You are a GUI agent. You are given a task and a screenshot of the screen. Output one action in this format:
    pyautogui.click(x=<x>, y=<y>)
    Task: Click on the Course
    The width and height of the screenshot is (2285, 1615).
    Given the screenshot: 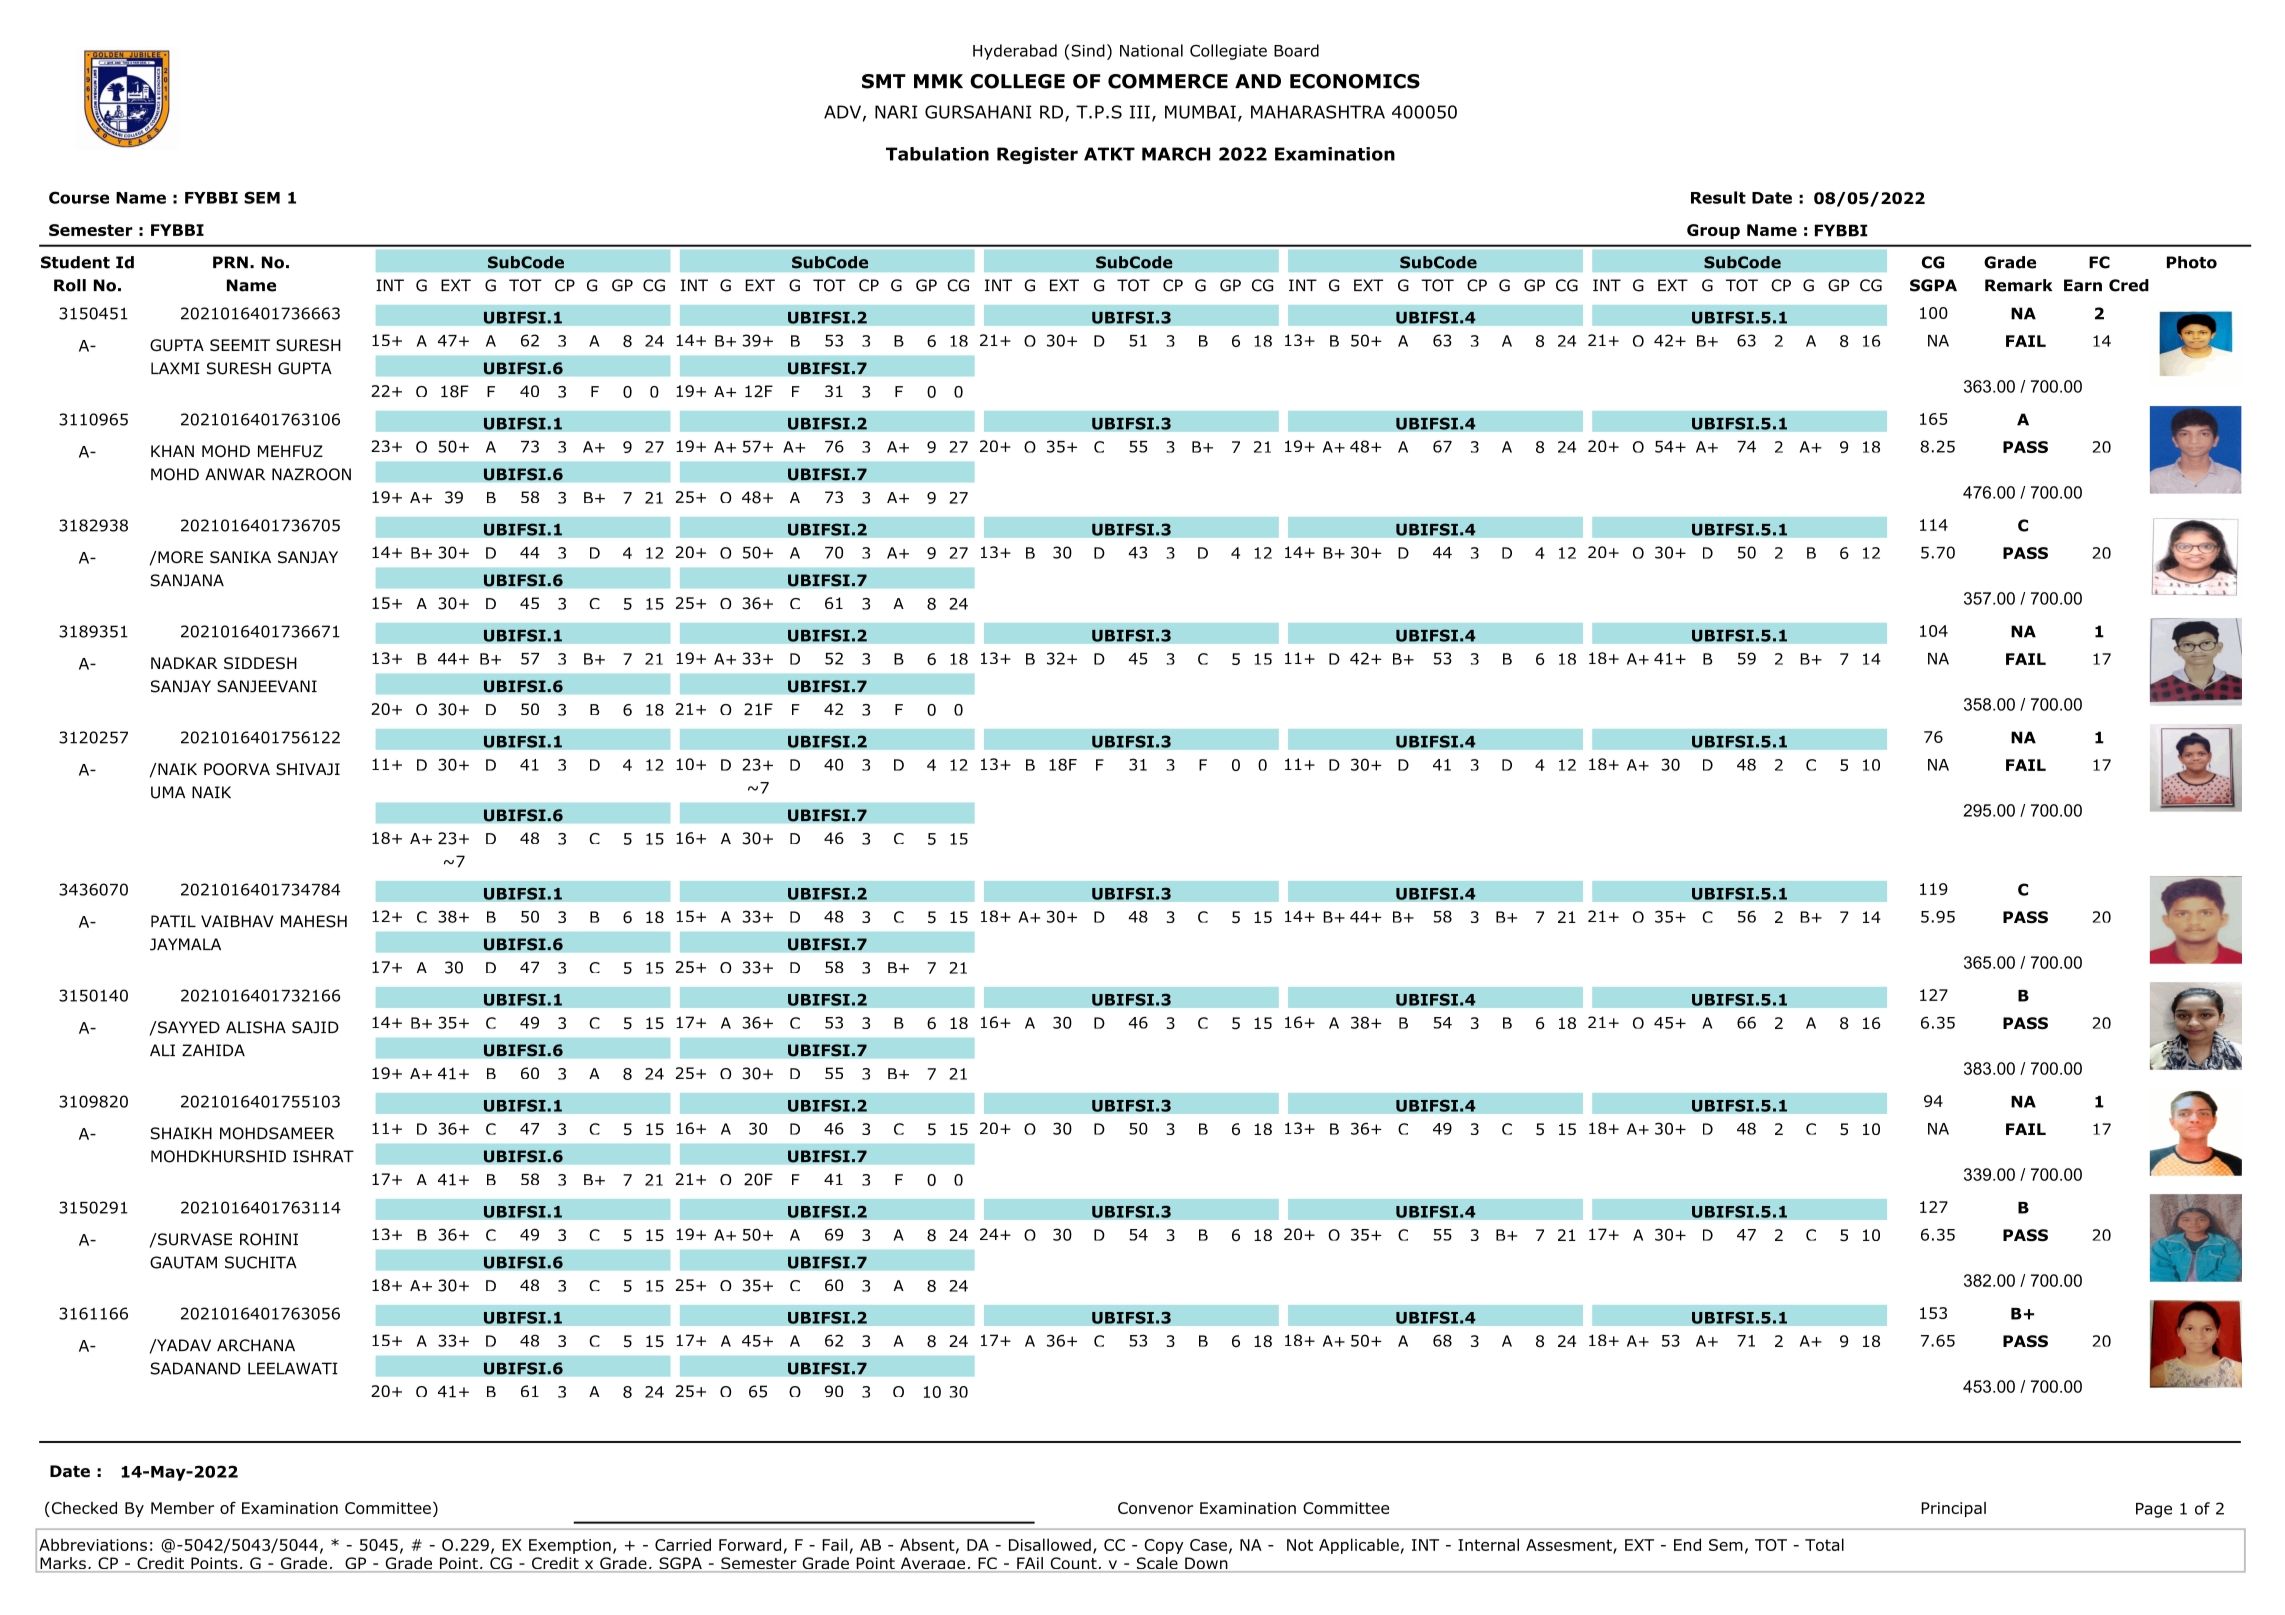 What is the action you would take?
    pyautogui.click(x=79, y=197)
